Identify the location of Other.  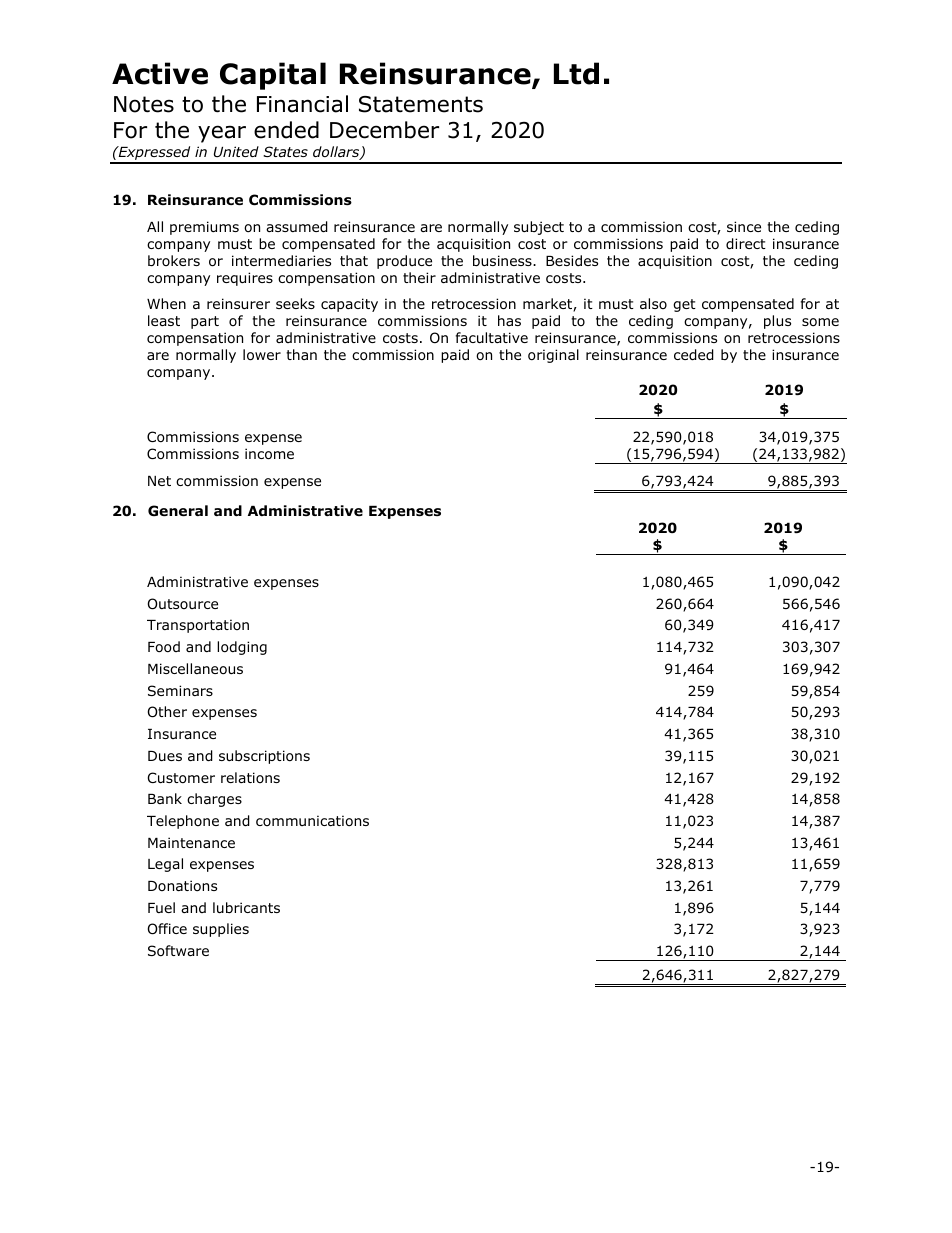
(167, 712).
